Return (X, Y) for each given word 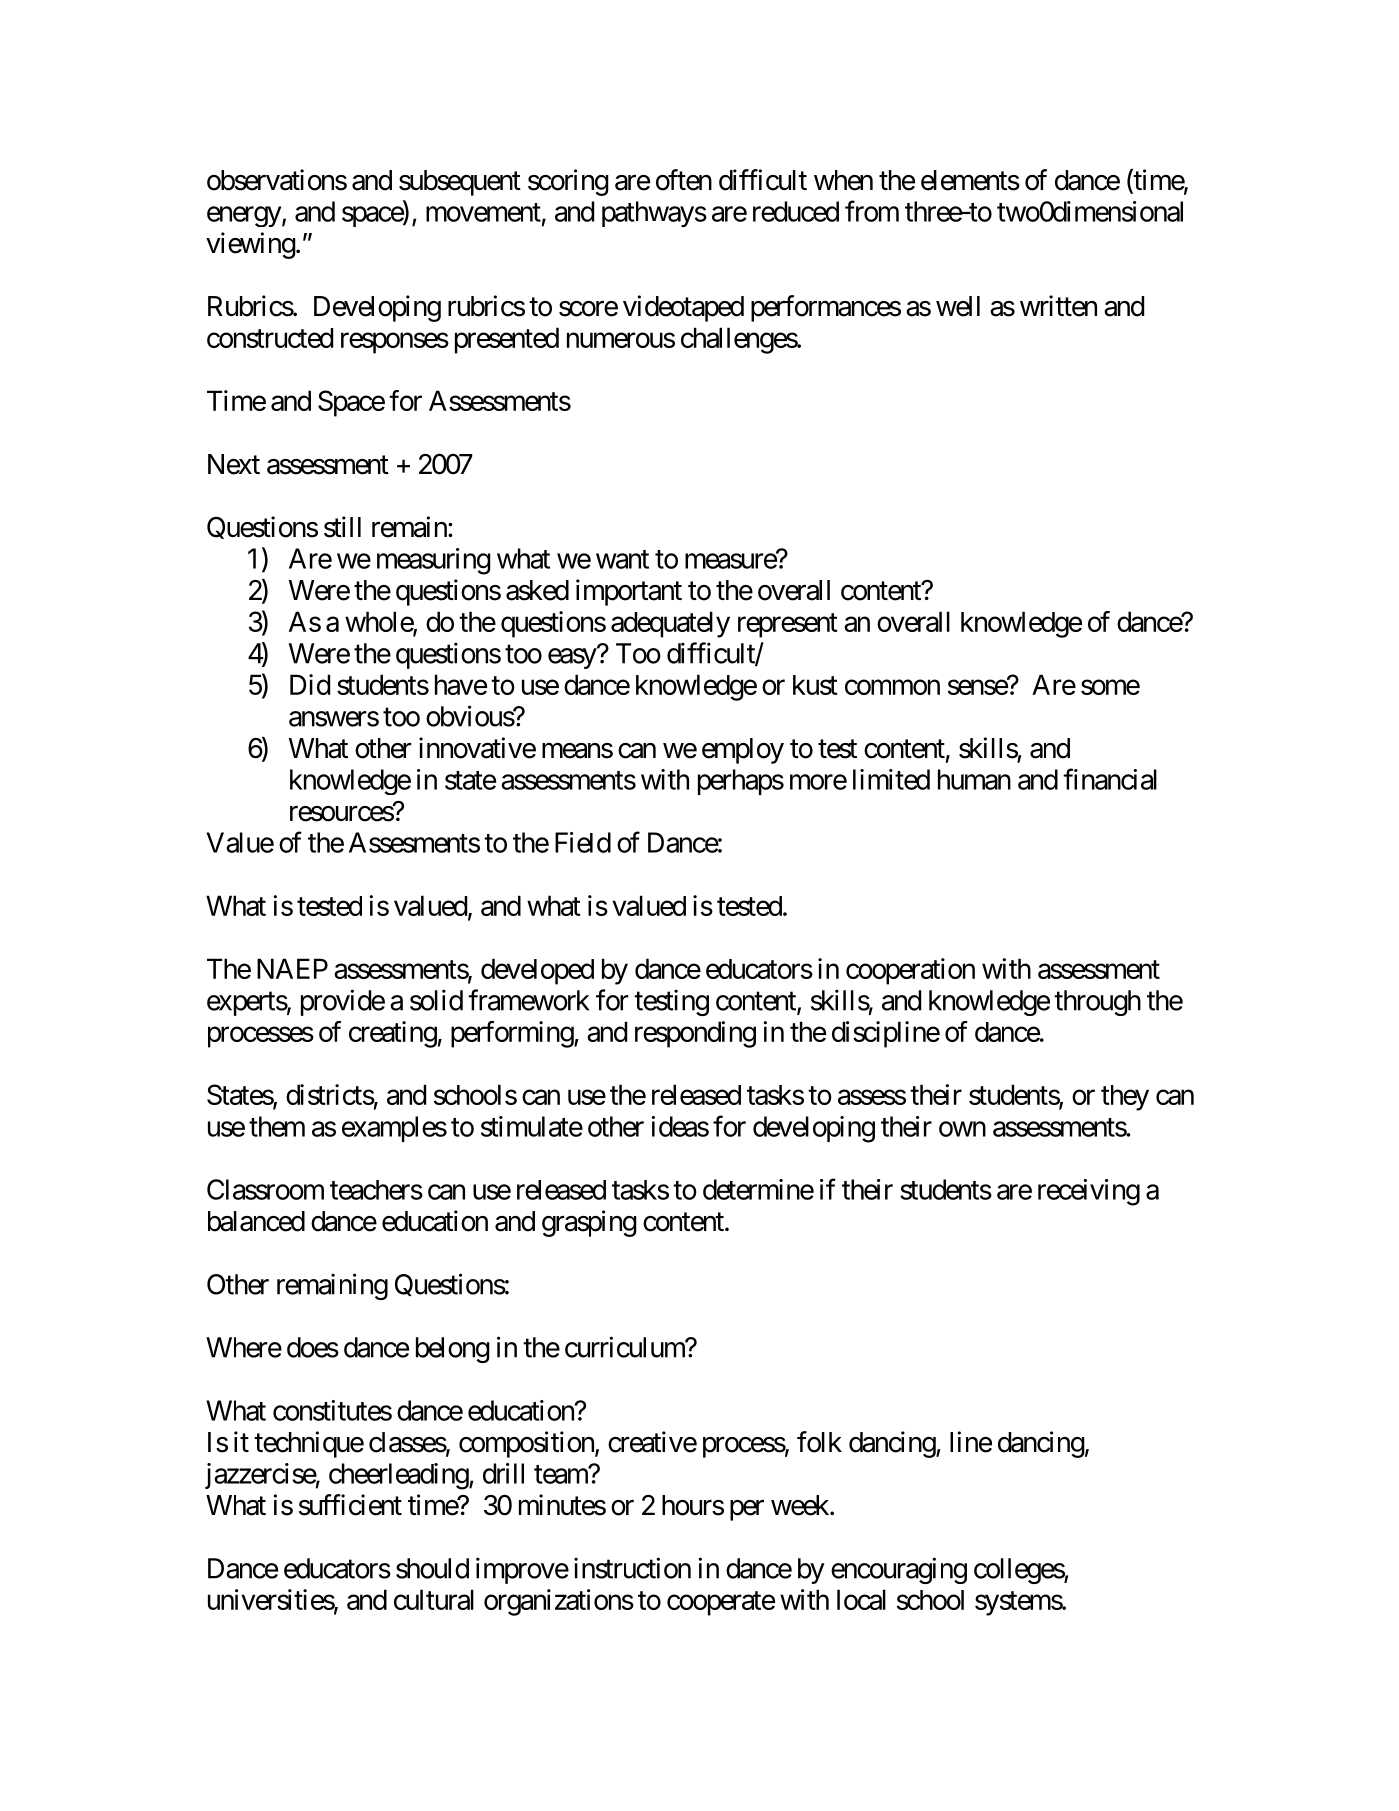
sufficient (350, 1505)
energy (244, 216)
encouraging (899, 1570)
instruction (632, 1568)
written (1058, 306)
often (684, 180)
